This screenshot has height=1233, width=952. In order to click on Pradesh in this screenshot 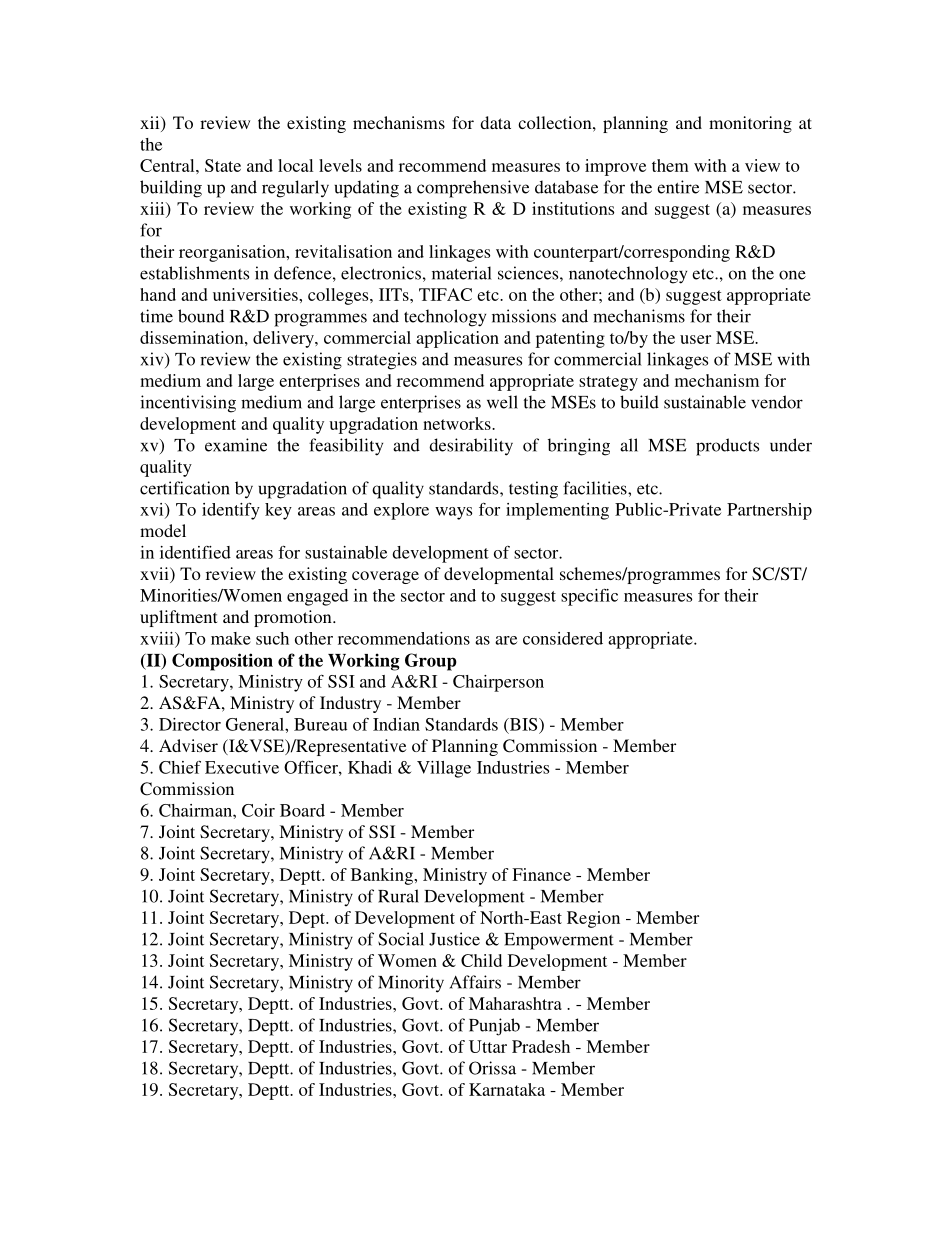, I will do `click(541, 1046)`.
